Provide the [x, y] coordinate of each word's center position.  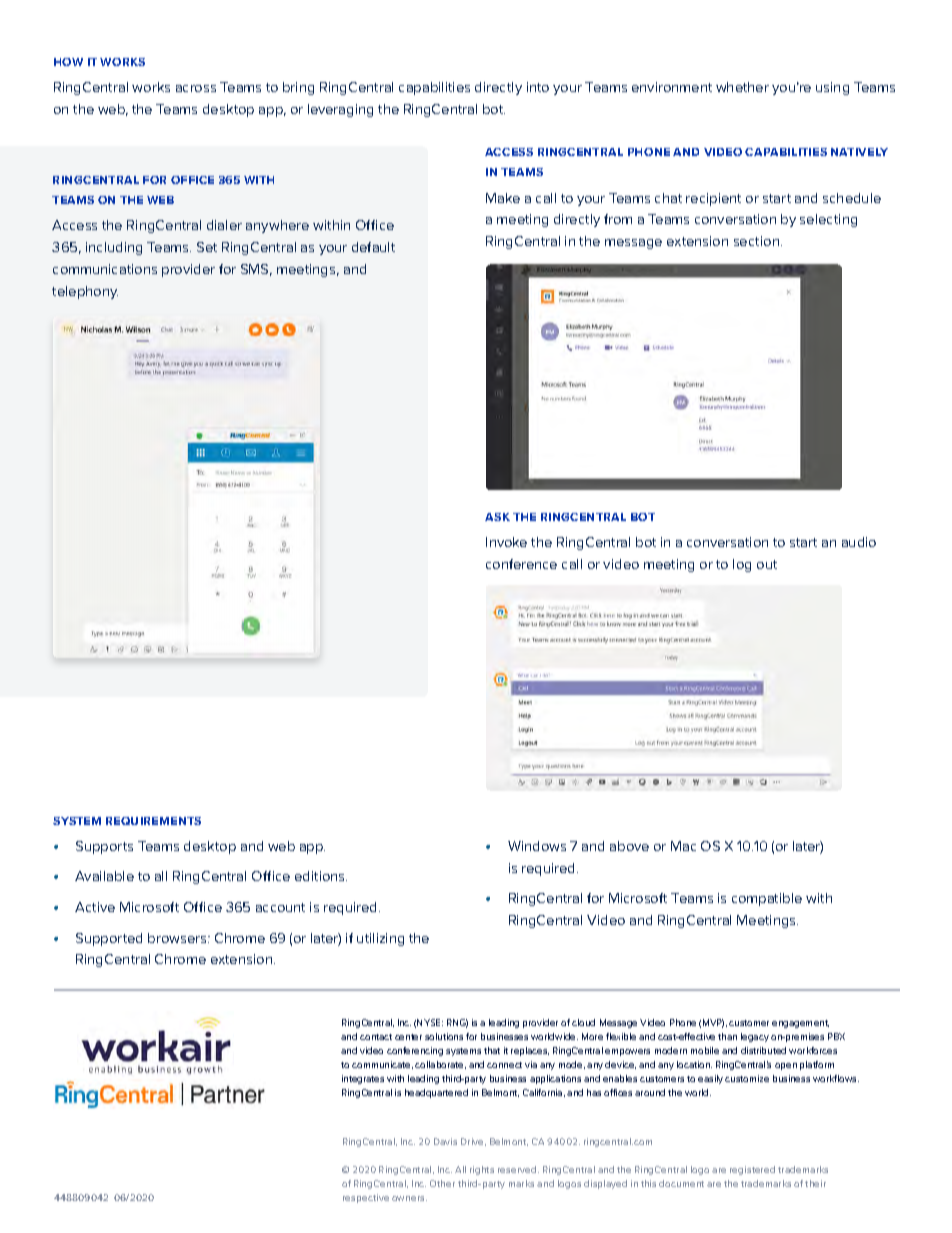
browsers [178, 938]
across [196, 88]
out [767, 564]
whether [742, 87]
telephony [85, 292]
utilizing [380, 939]
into [538, 87]
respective [366, 1198]
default [373, 247]
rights [482, 1170]
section [758, 241]
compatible [767, 899]
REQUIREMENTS [153, 821]
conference [521, 564]
